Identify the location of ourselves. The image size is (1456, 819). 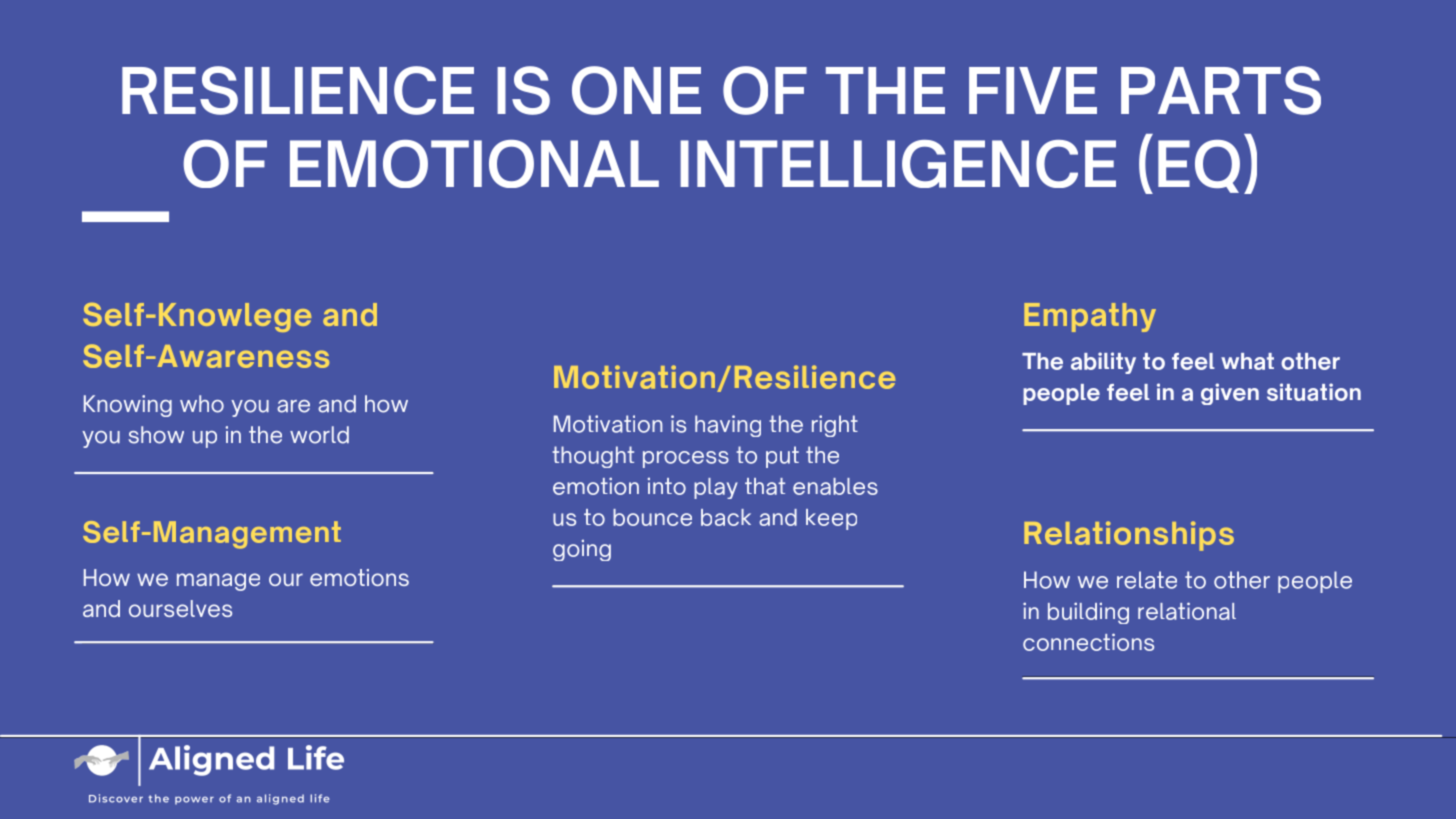
(180, 608).
